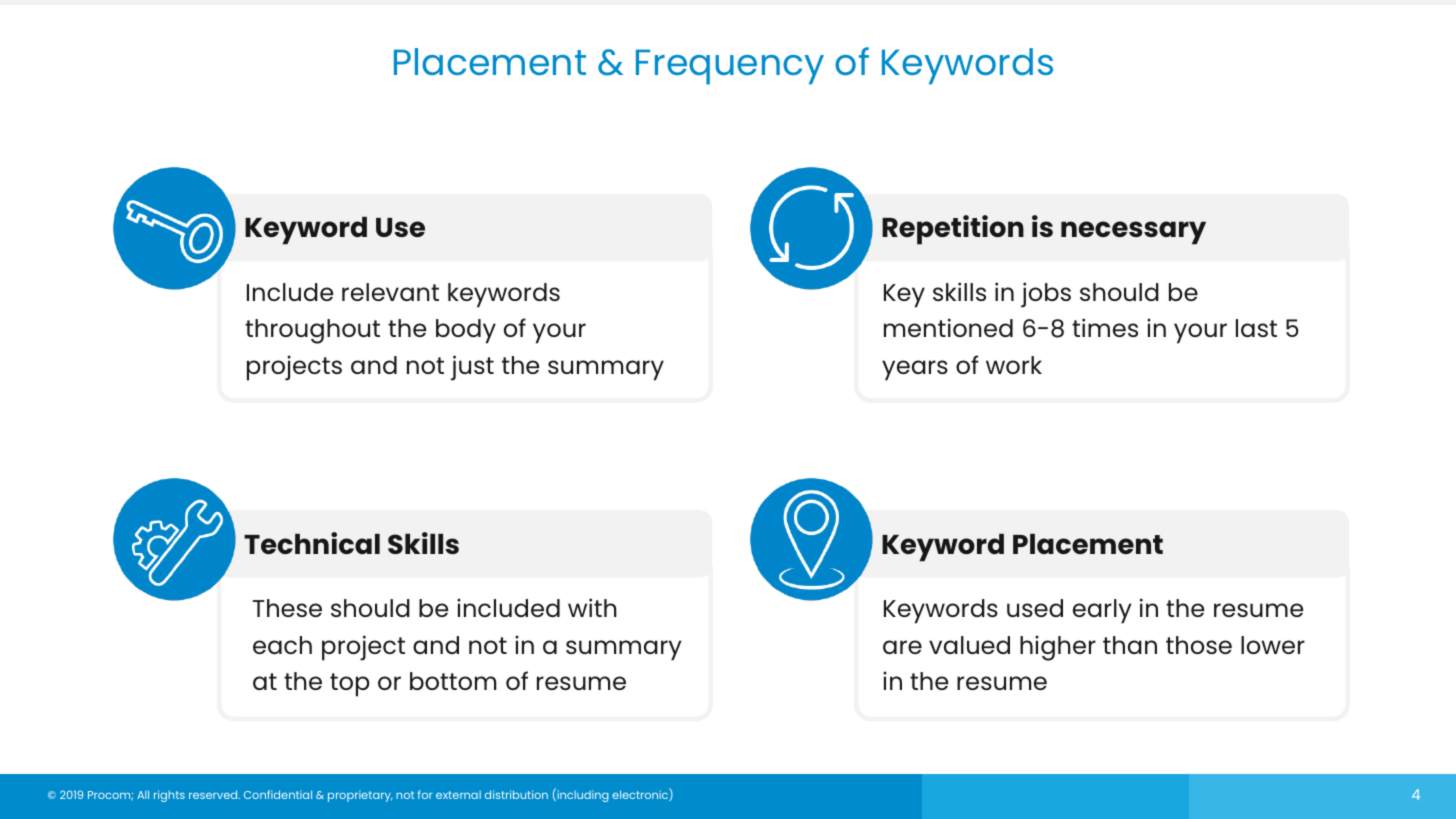 Image resolution: width=1456 pixels, height=819 pixels. I want to click on years, so click(915, 370).
